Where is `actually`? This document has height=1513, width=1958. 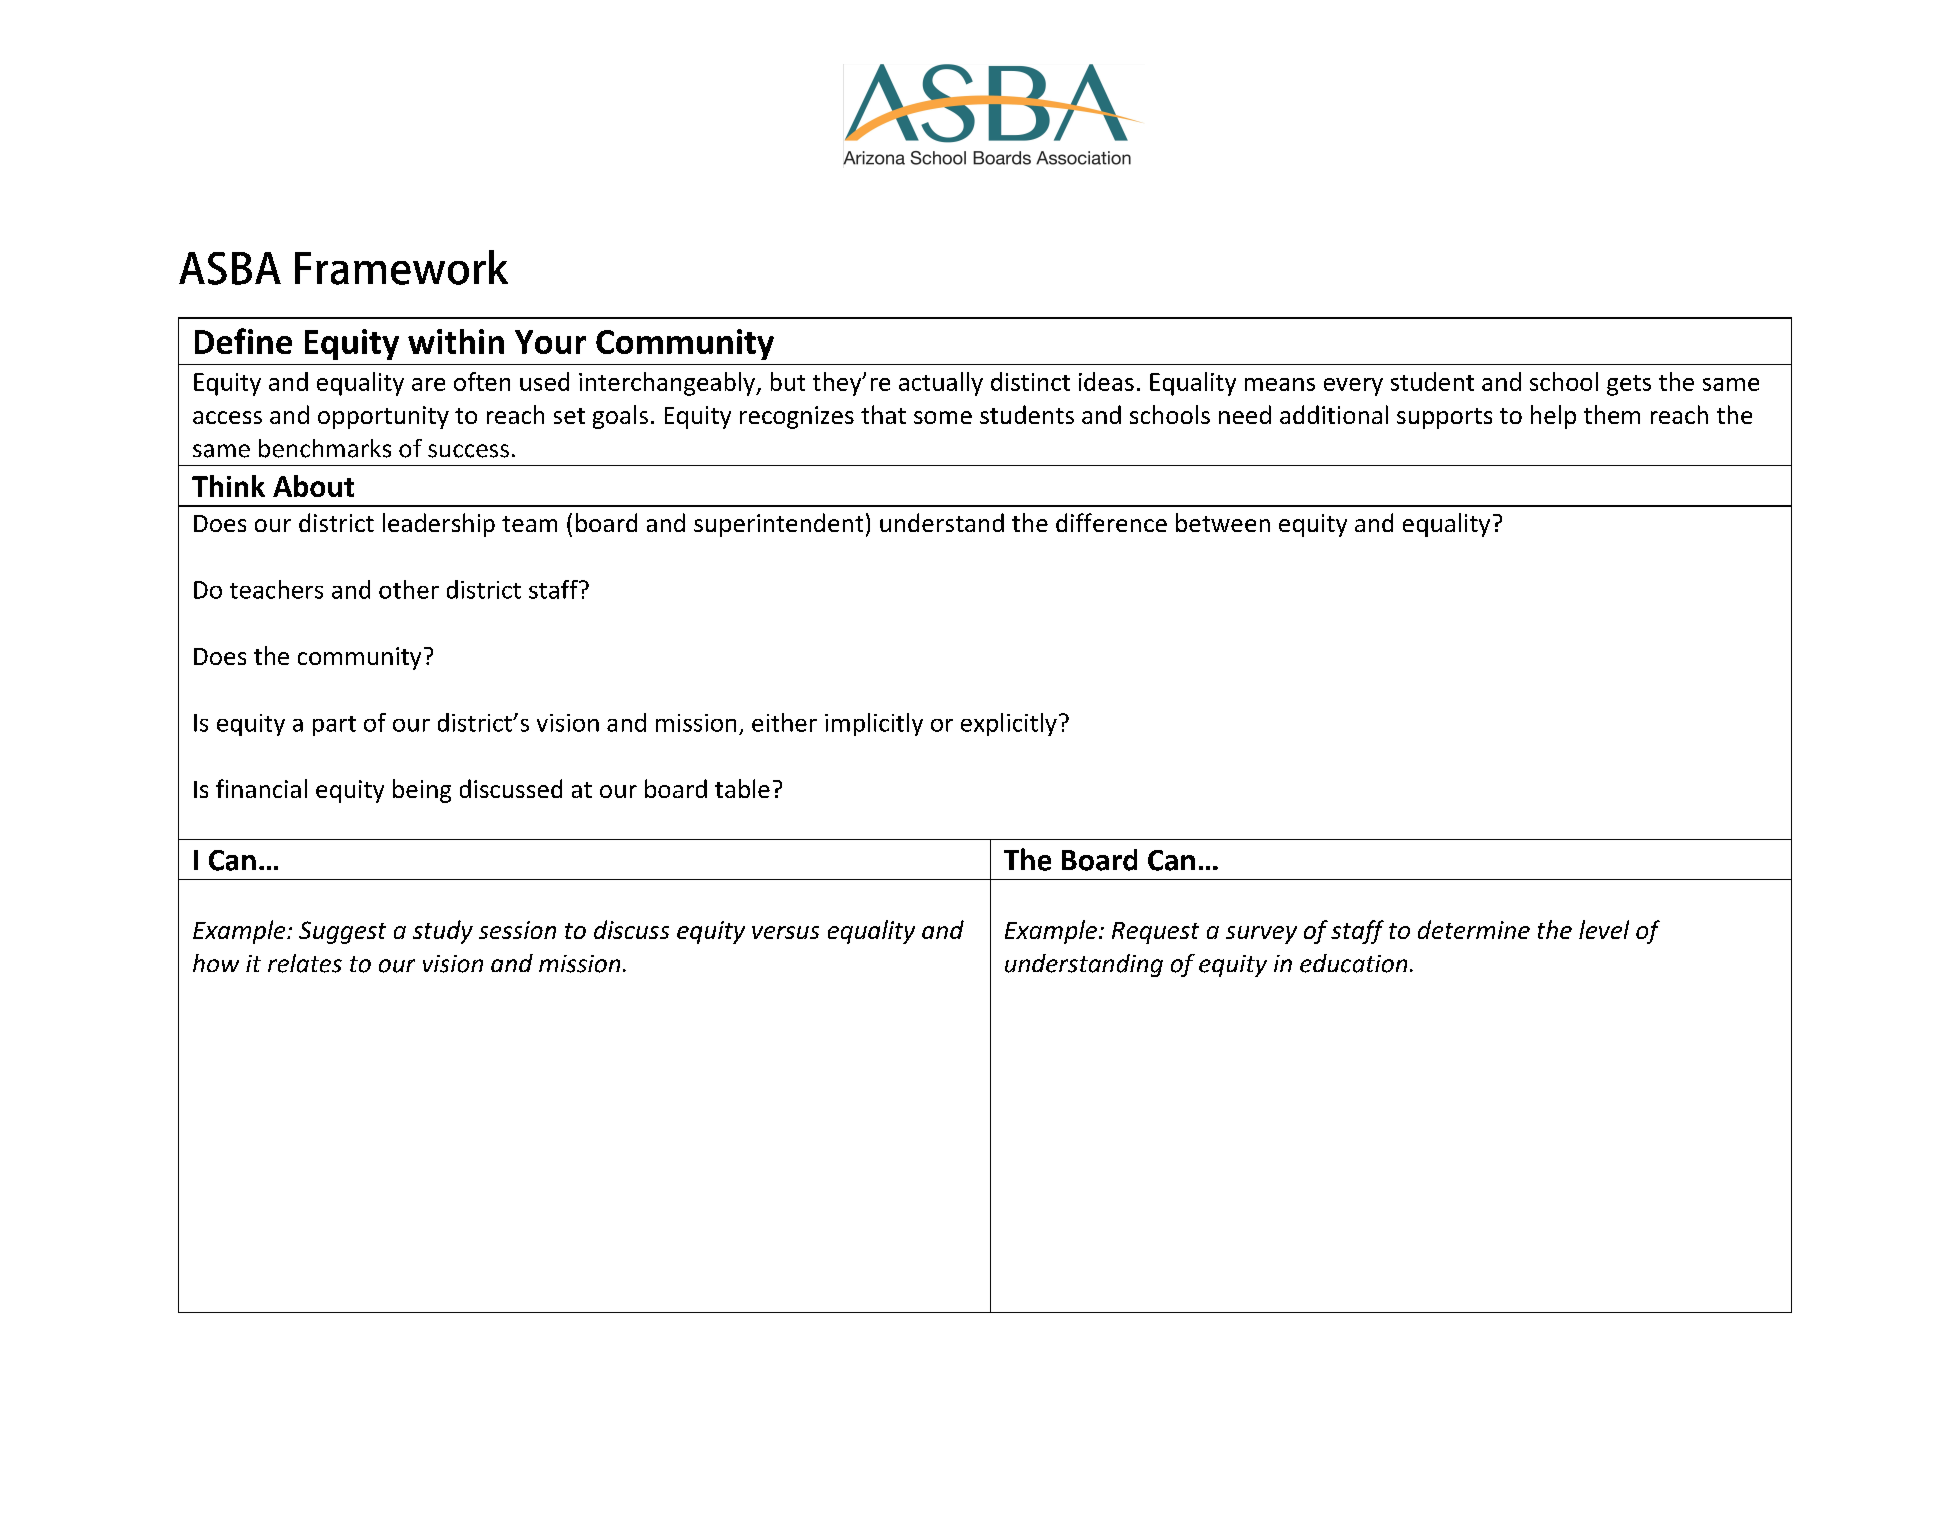
actually is located at coordinates (941, 384).
